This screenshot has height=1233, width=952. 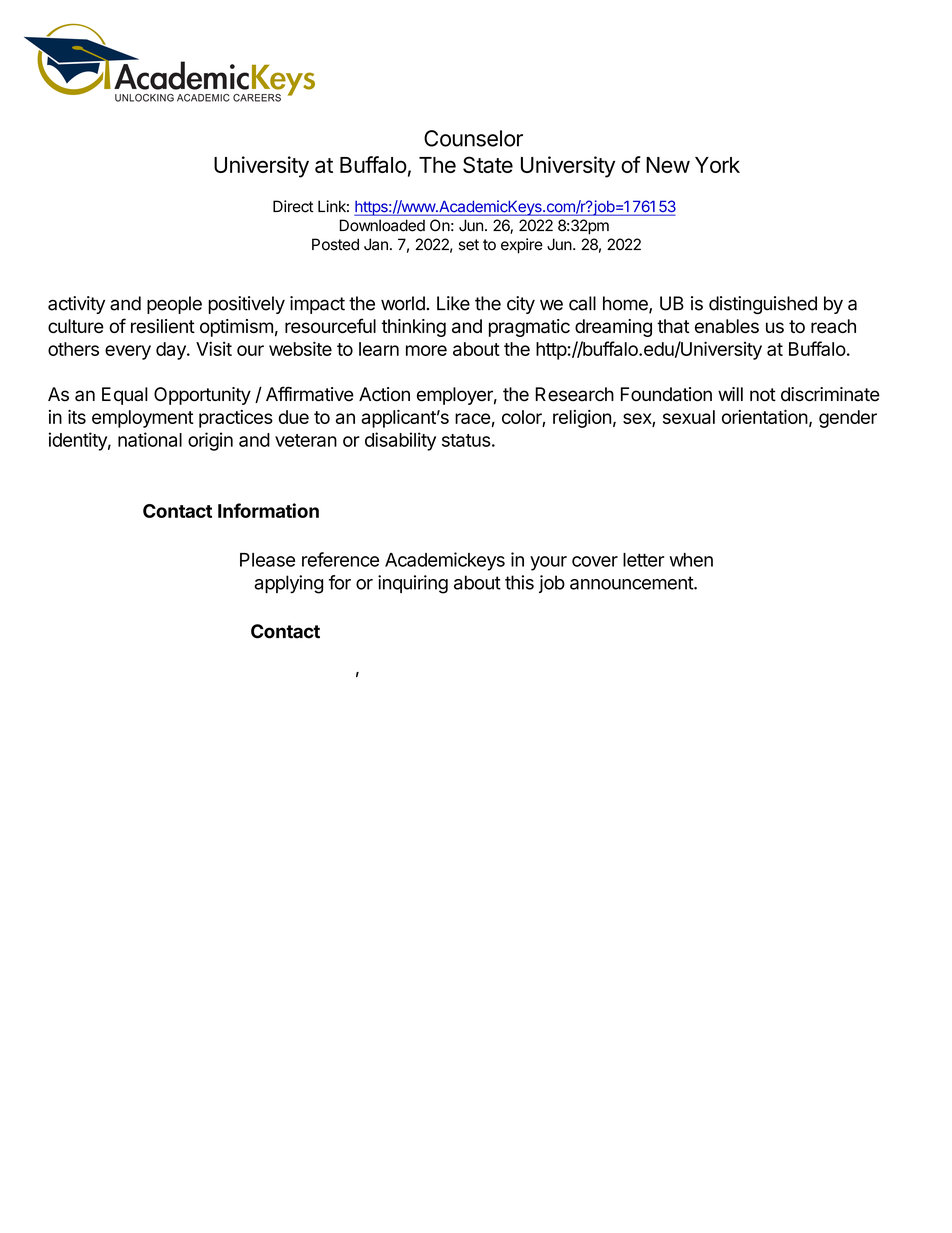 I want to click on race, so click(x=472, y=418).
